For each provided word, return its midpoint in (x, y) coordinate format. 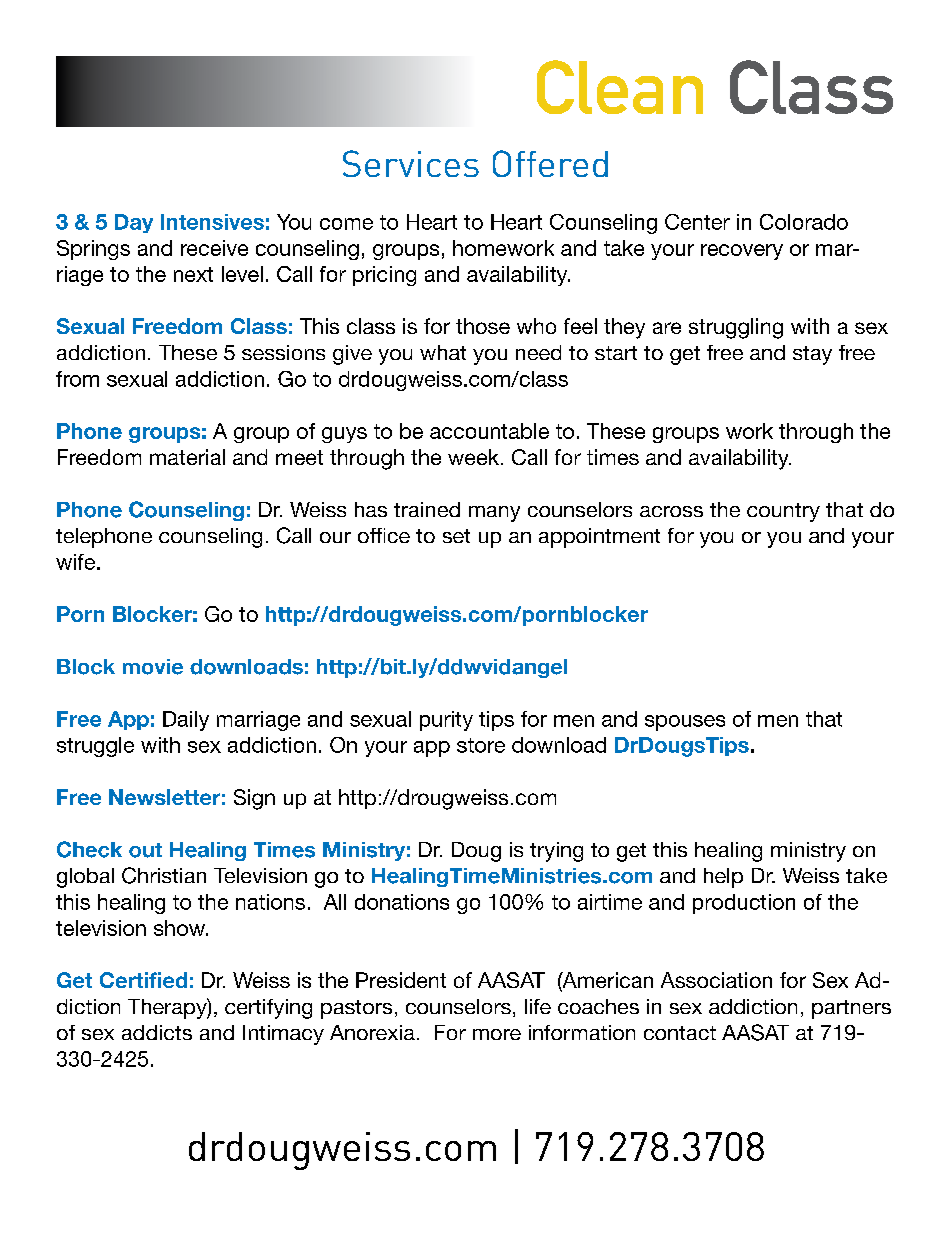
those (483, 326)
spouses (685, 723)
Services (411, 163)
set (456, 536)
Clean (620, 87)
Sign (254, 799)
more (497, 1034)
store (481, 745)
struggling (736, 328)
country (783, 512)
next (193, 274)
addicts (157, 1032)
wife (75, 562)
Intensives (212, 222)
